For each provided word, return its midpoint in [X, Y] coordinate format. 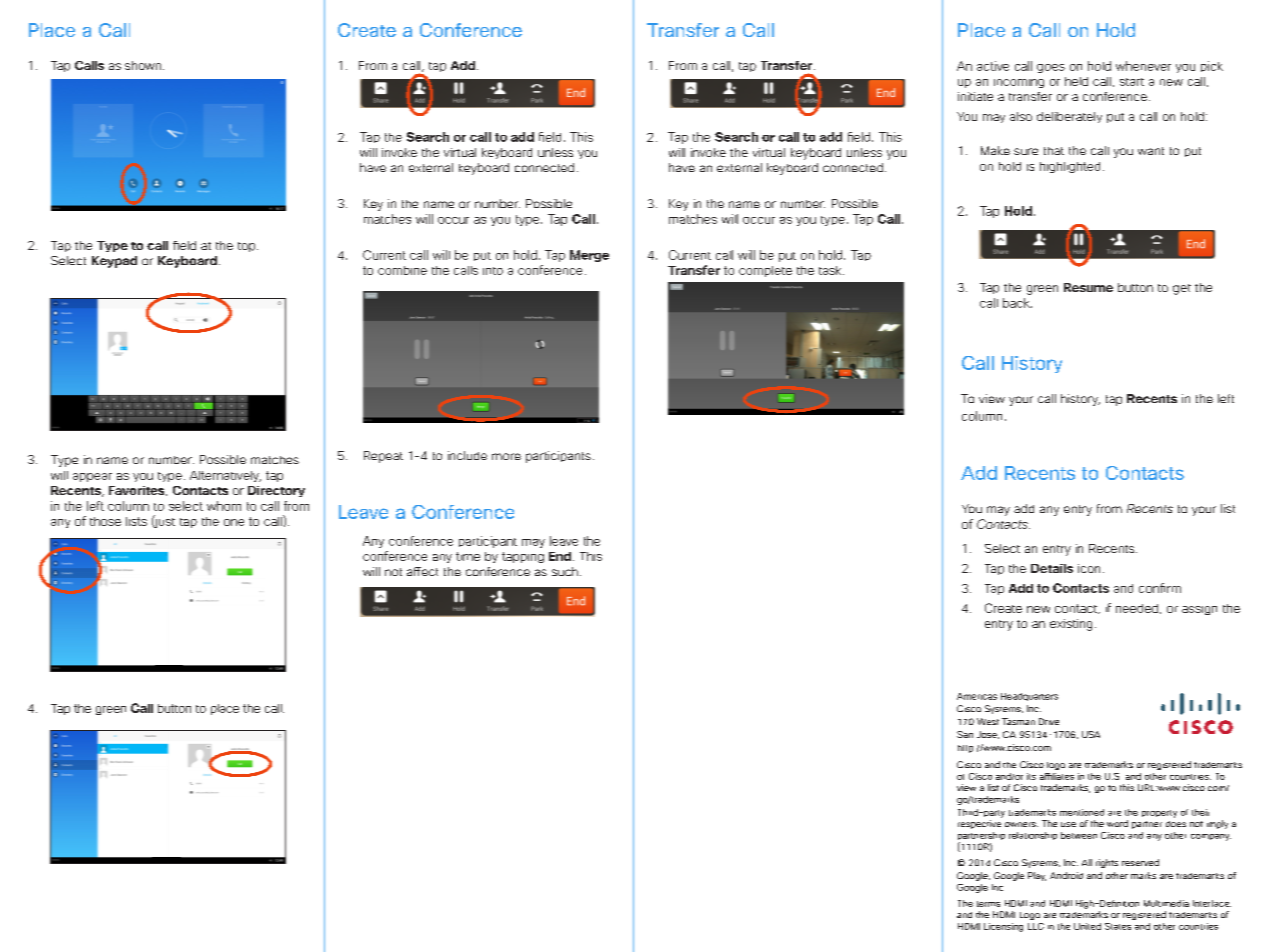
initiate [975, 96]
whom [224, 506]
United [1087, 926]
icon [1089, 568]
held [1076, 81]
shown [143, 65]
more [506, 456]
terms [988, 904]
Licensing [1003, 927]
